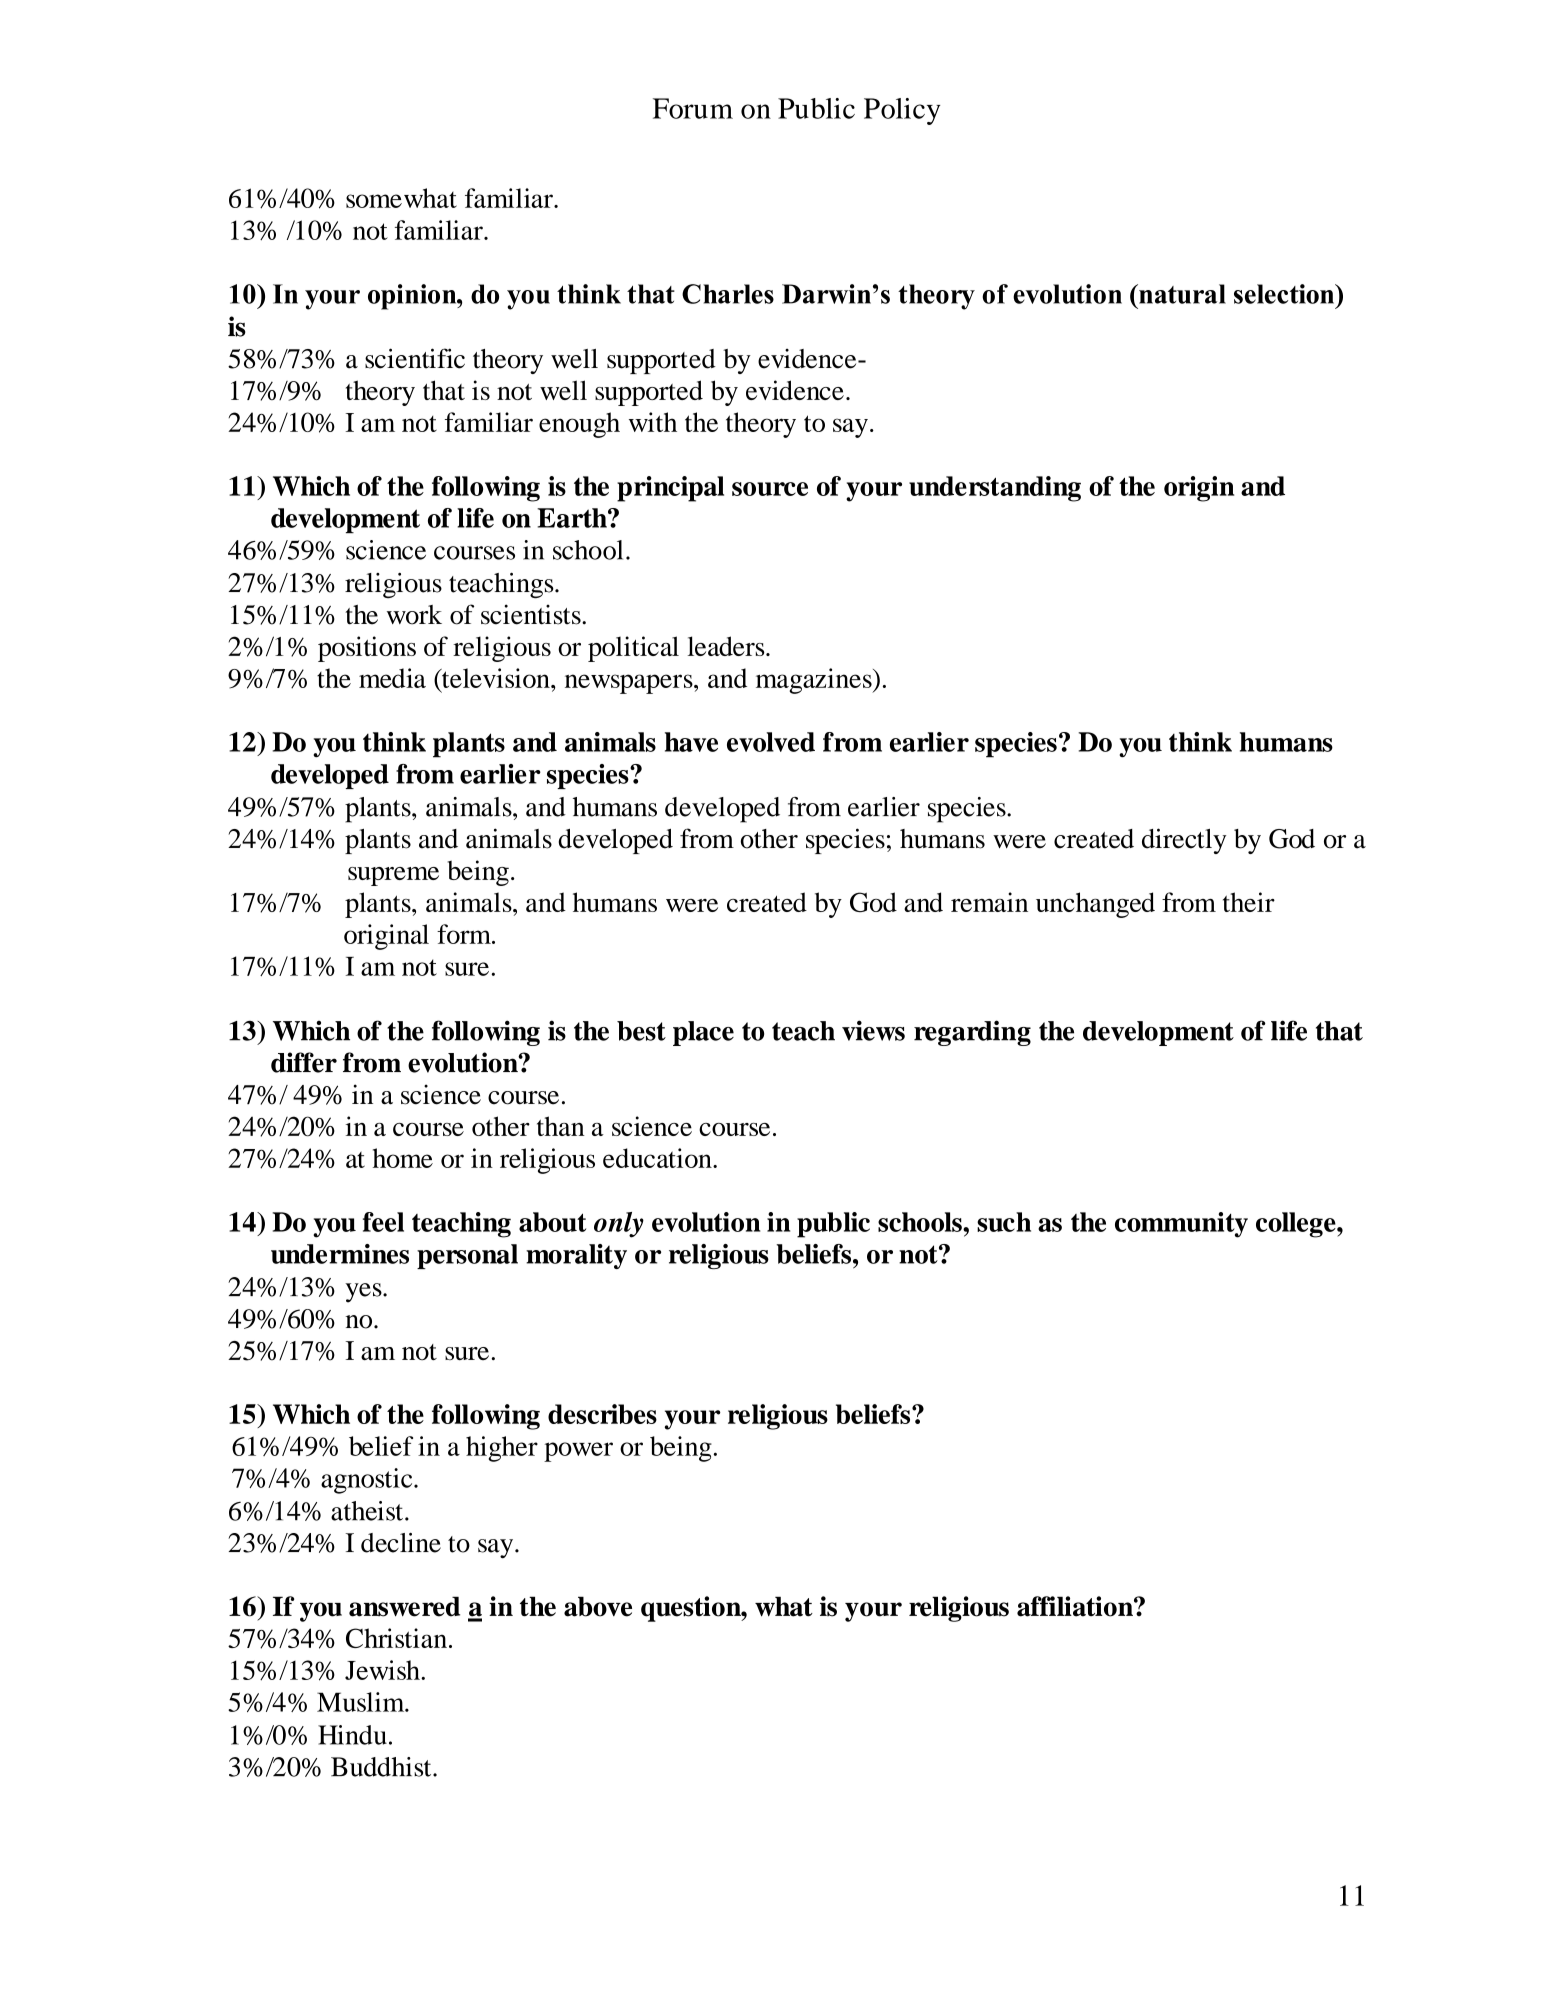  I want to click on Jewish, so click(383, 1670).
